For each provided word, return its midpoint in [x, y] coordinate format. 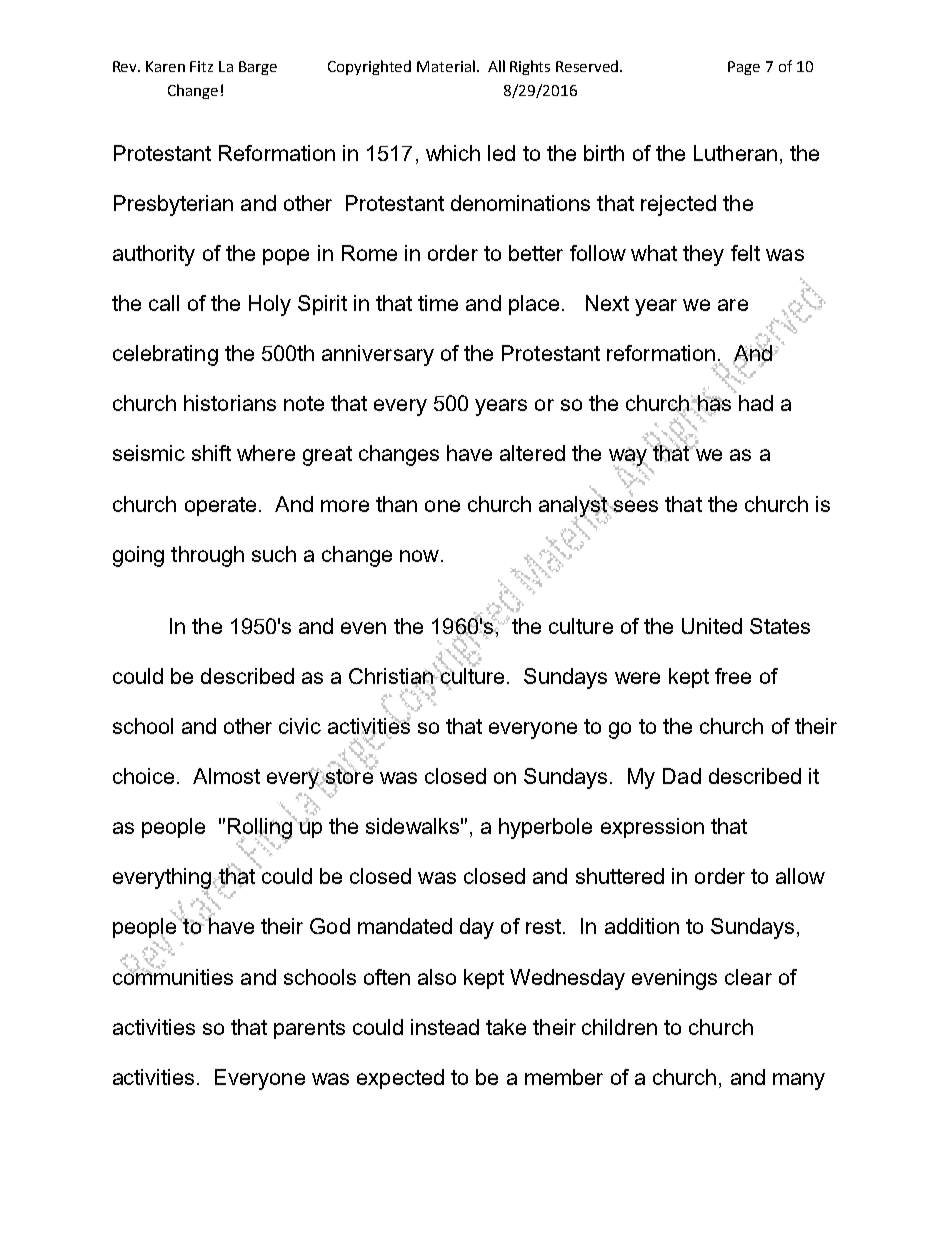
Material [446, 66]
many [799, 1081]
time [438, 303]
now [419, 556]
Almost [226, 776]
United [712, 626]
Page [744, 68]
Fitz [201, 66]
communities [173, 975]
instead [445, 1027]
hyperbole [545, 828]
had [756, 403]
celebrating [165, 355]
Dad [682, 776]
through [207, 556]
